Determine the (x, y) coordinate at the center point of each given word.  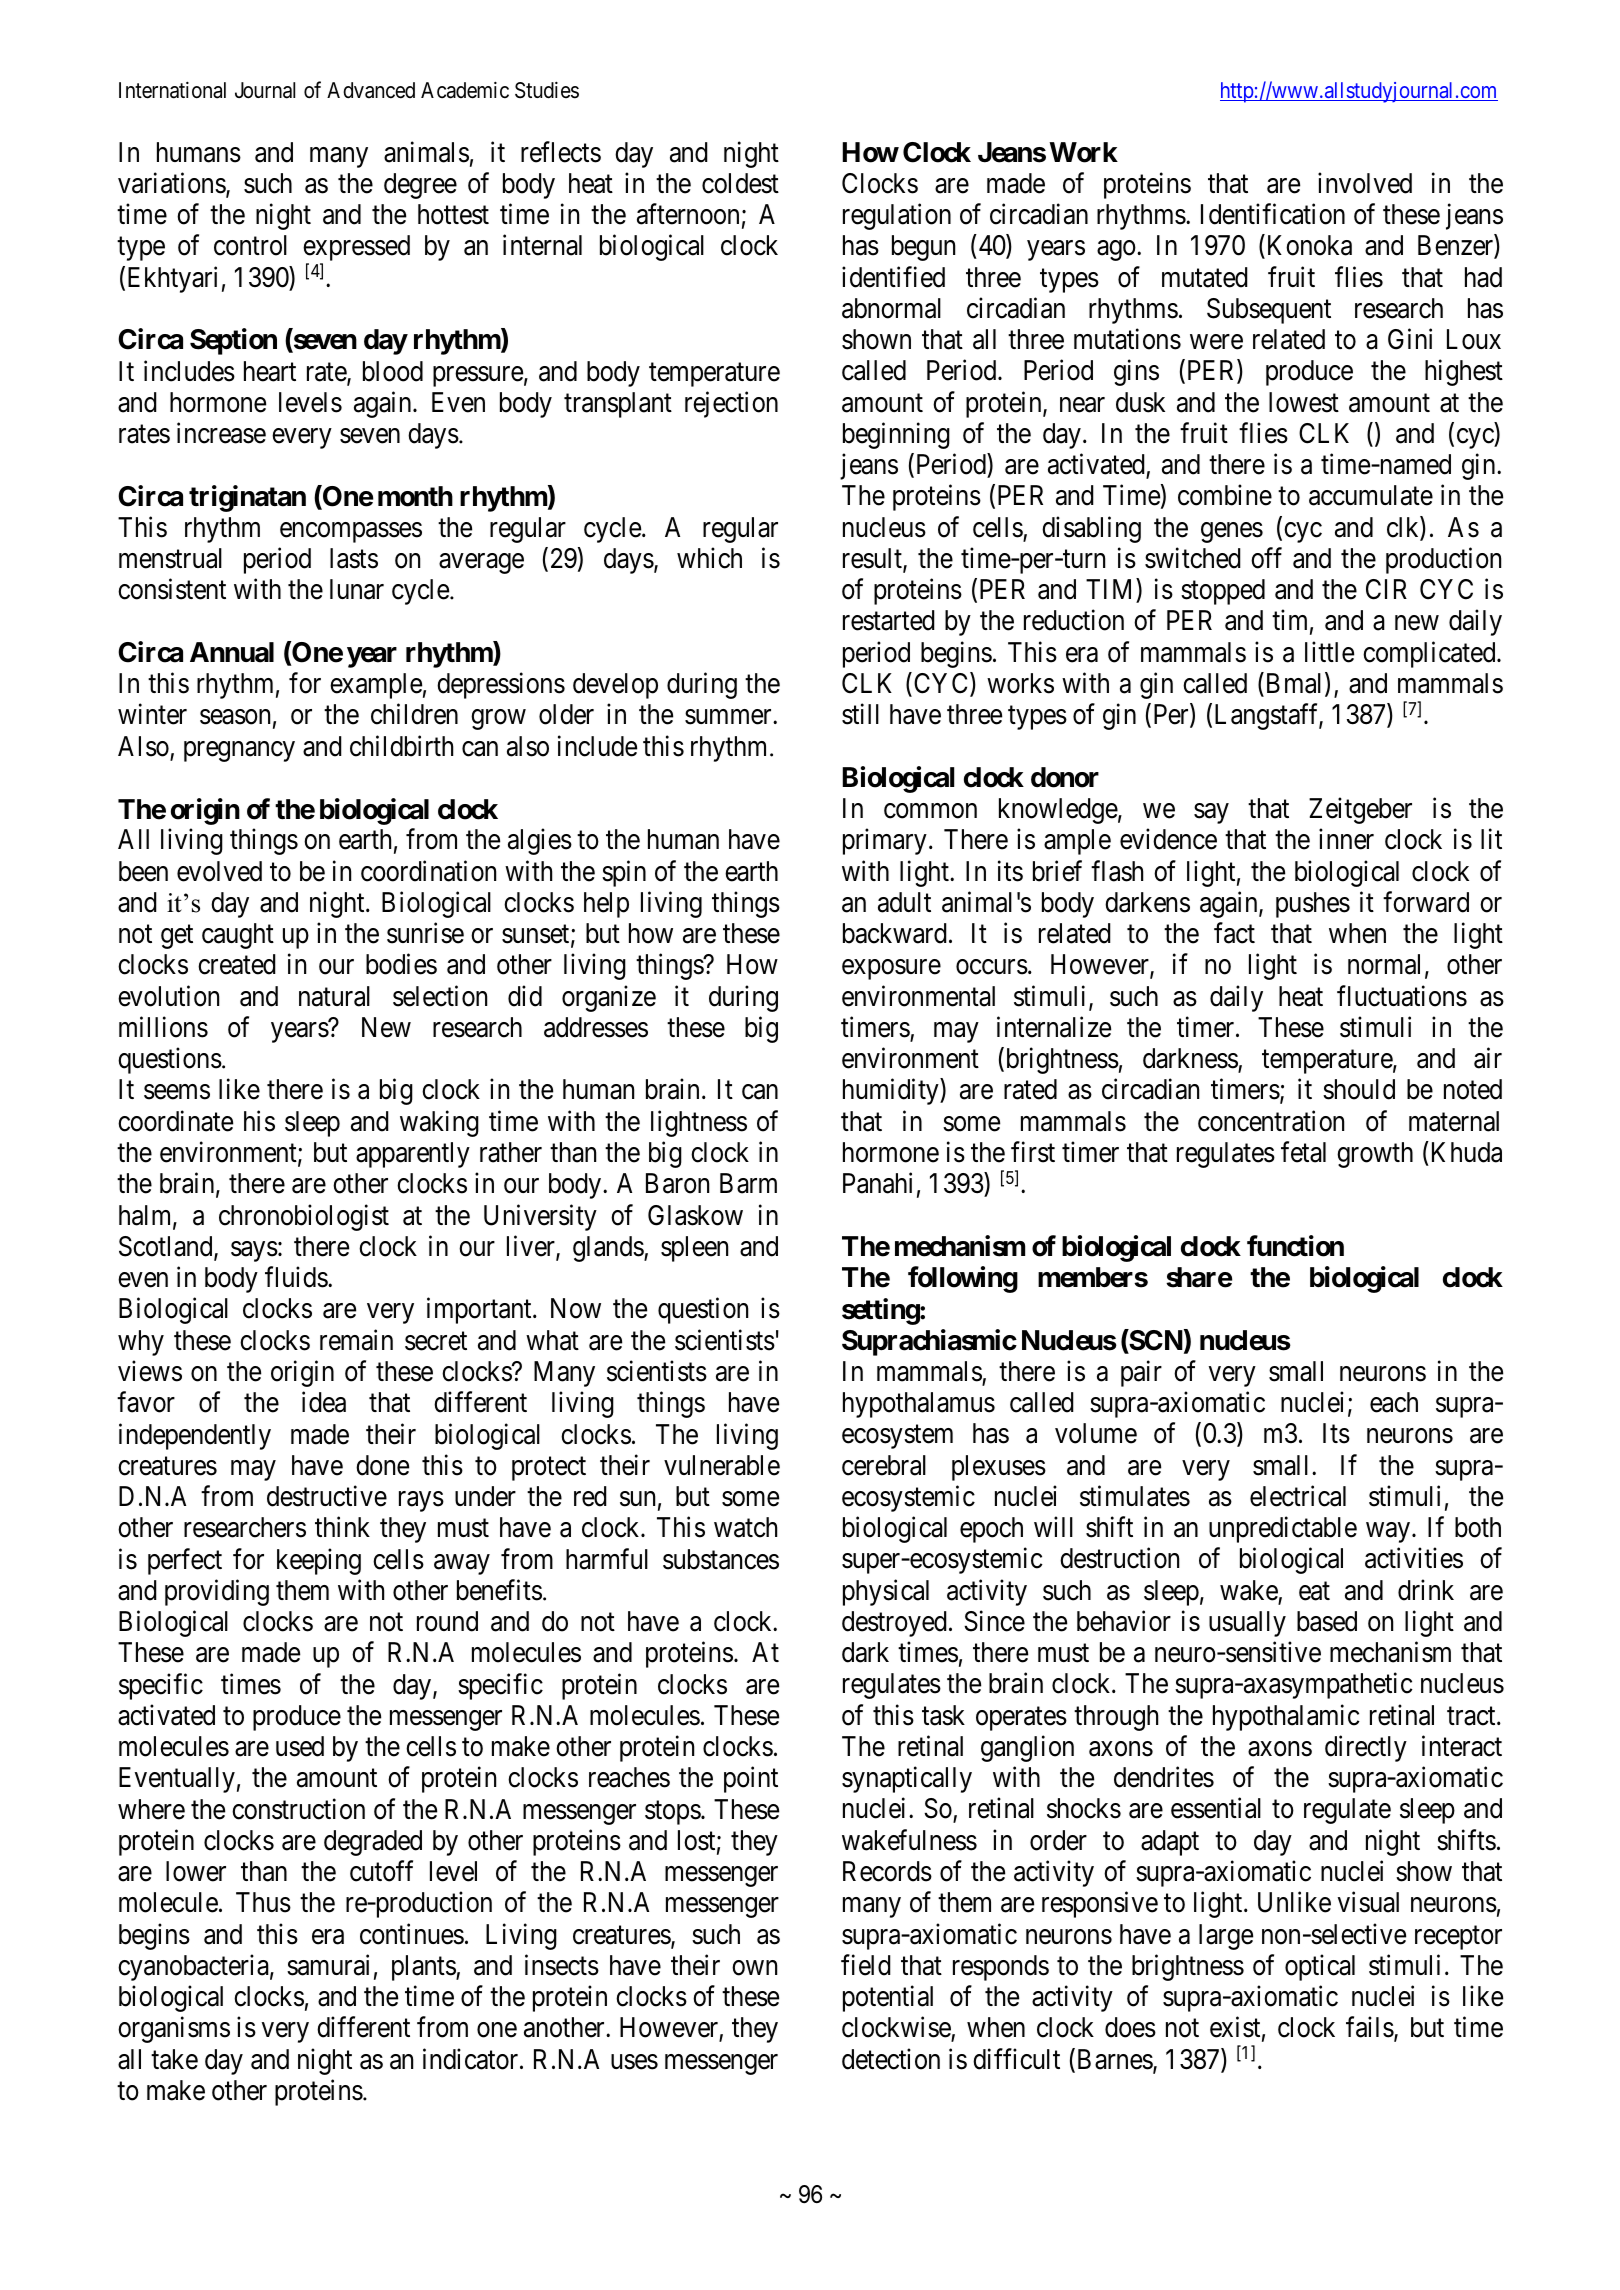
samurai (328, 1965)
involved (1365, 183)
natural (334, 996)
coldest (740, 183)
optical (1320, 1967)
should (1359, 1089)
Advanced (371, 90)
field (866, 1965)
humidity (892, 1092)
